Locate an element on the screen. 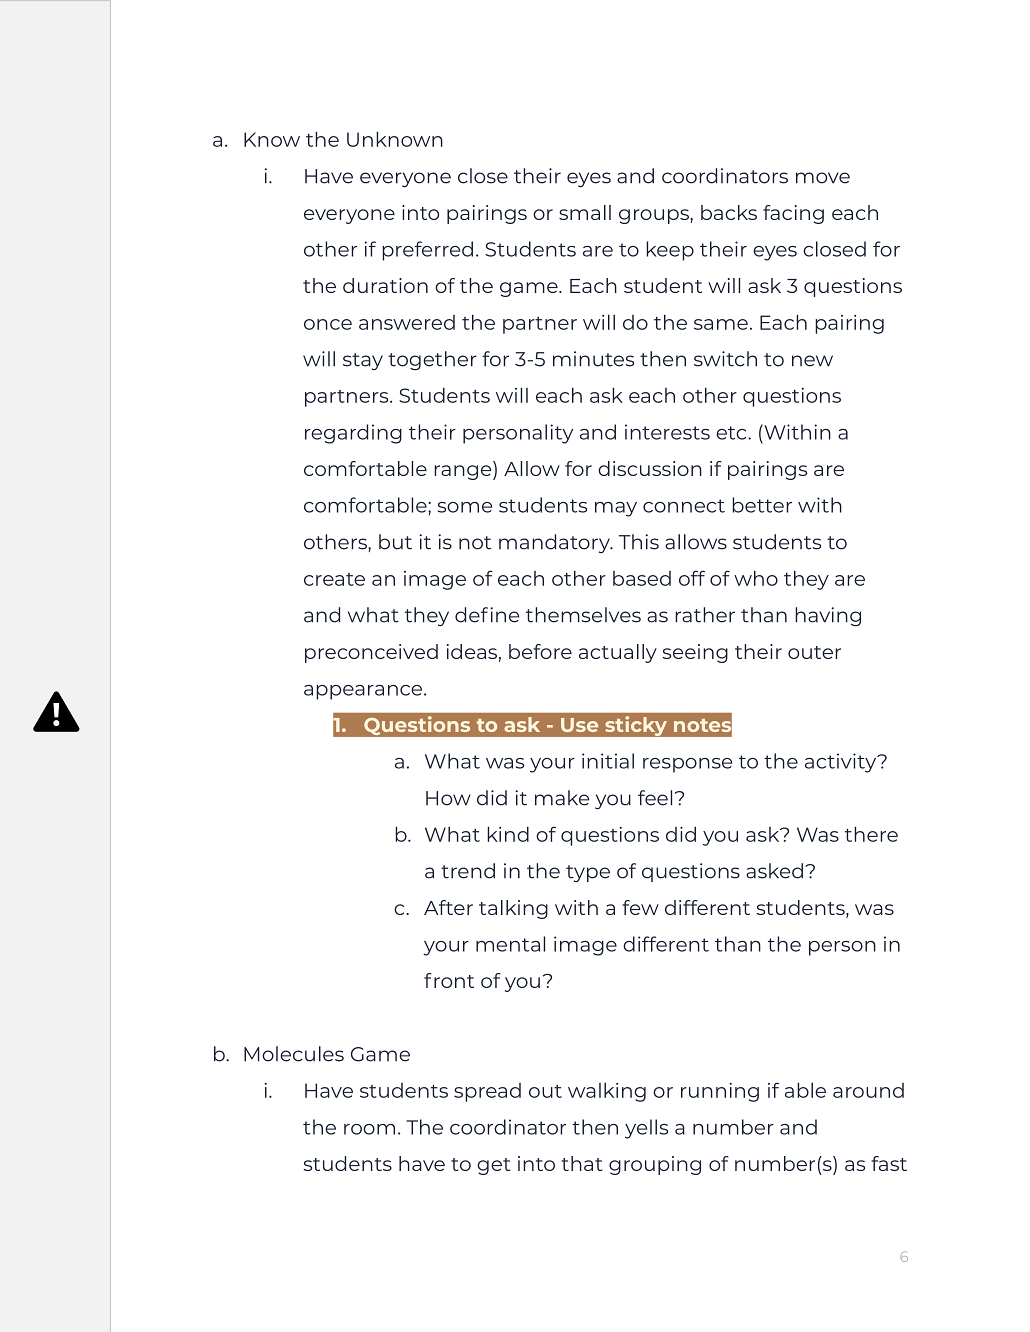 This screenshot has height=1332, width=1030. better is located at coordinates (762, 505).
